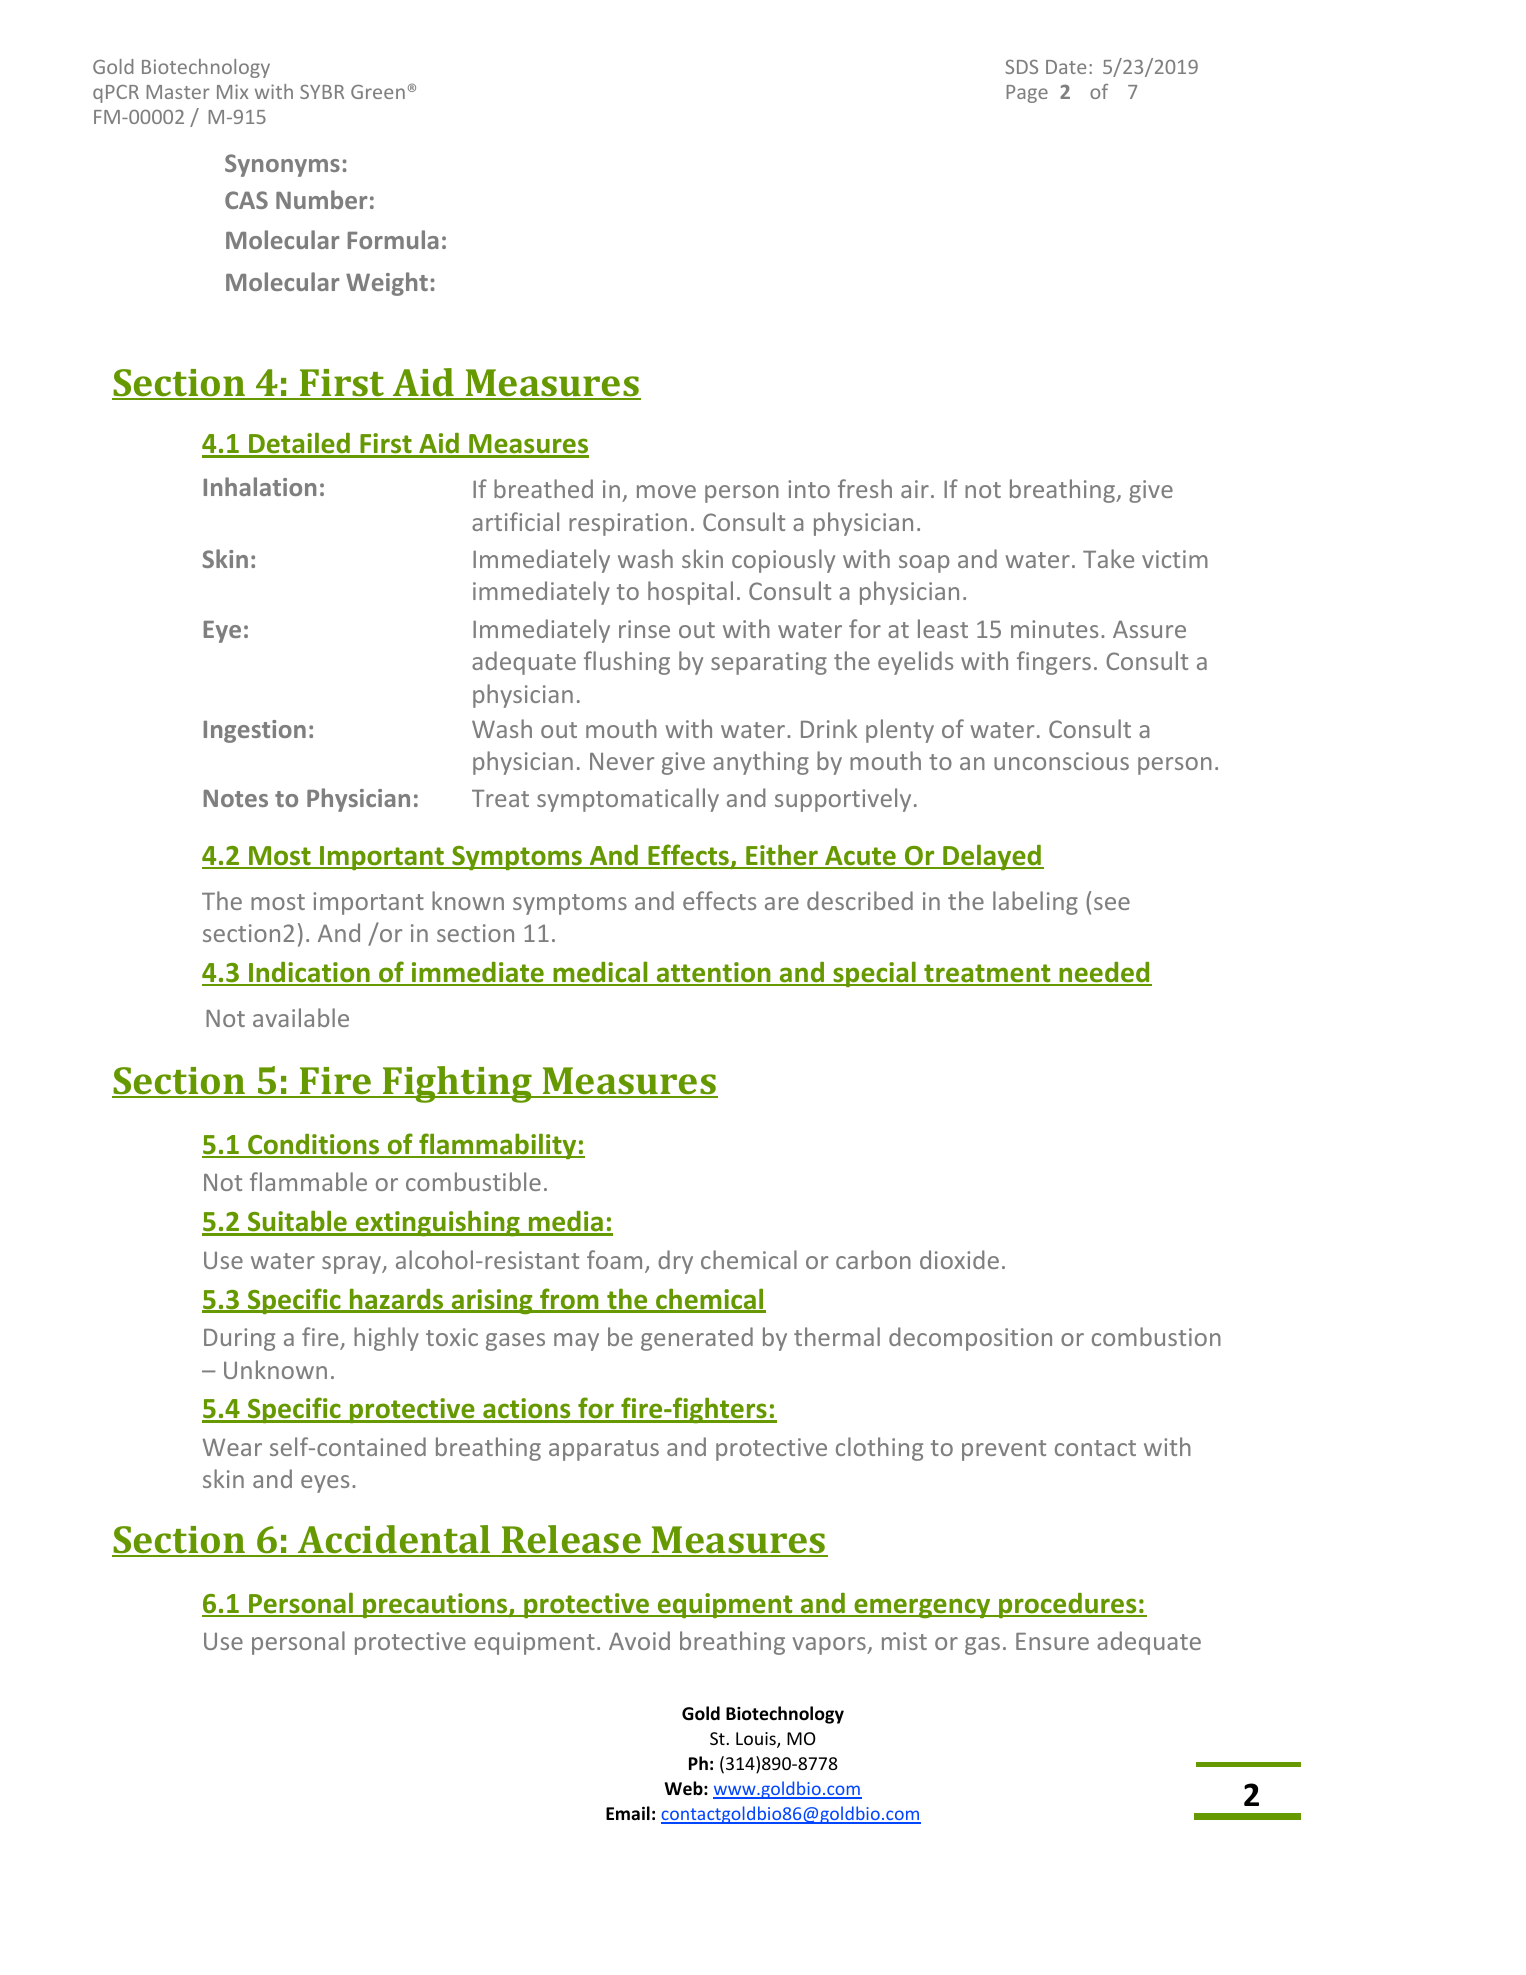 The width and height of the document is (1526, 1975). What do you see at coordinates (378, 92) in the document?
I see `Green` at bounding box center [378, 92].
